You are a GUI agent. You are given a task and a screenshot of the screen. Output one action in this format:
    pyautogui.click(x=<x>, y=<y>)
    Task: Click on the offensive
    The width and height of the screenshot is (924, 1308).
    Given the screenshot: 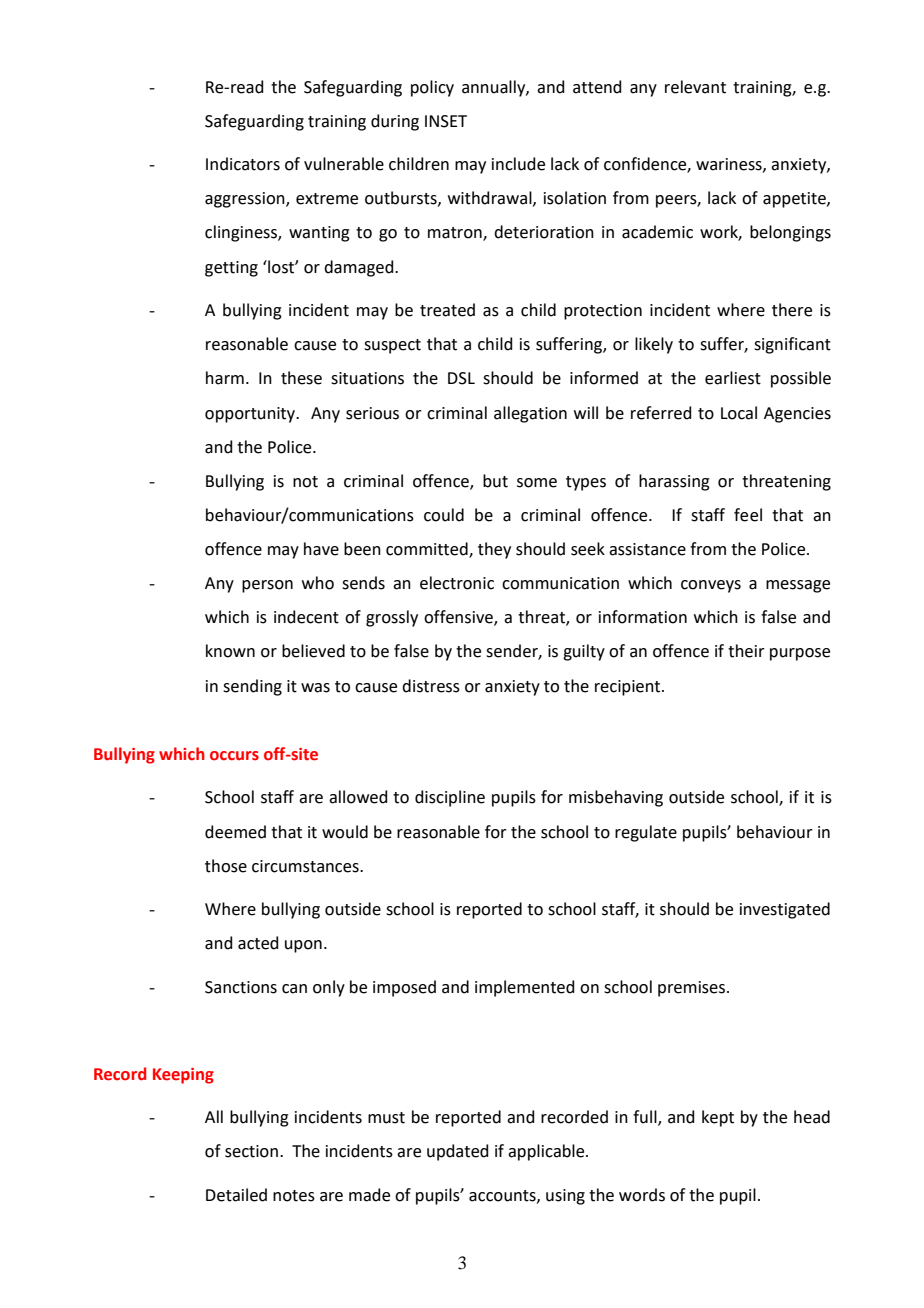 What is the action you would take?
    pyautogui.click(x=459, y=618)
